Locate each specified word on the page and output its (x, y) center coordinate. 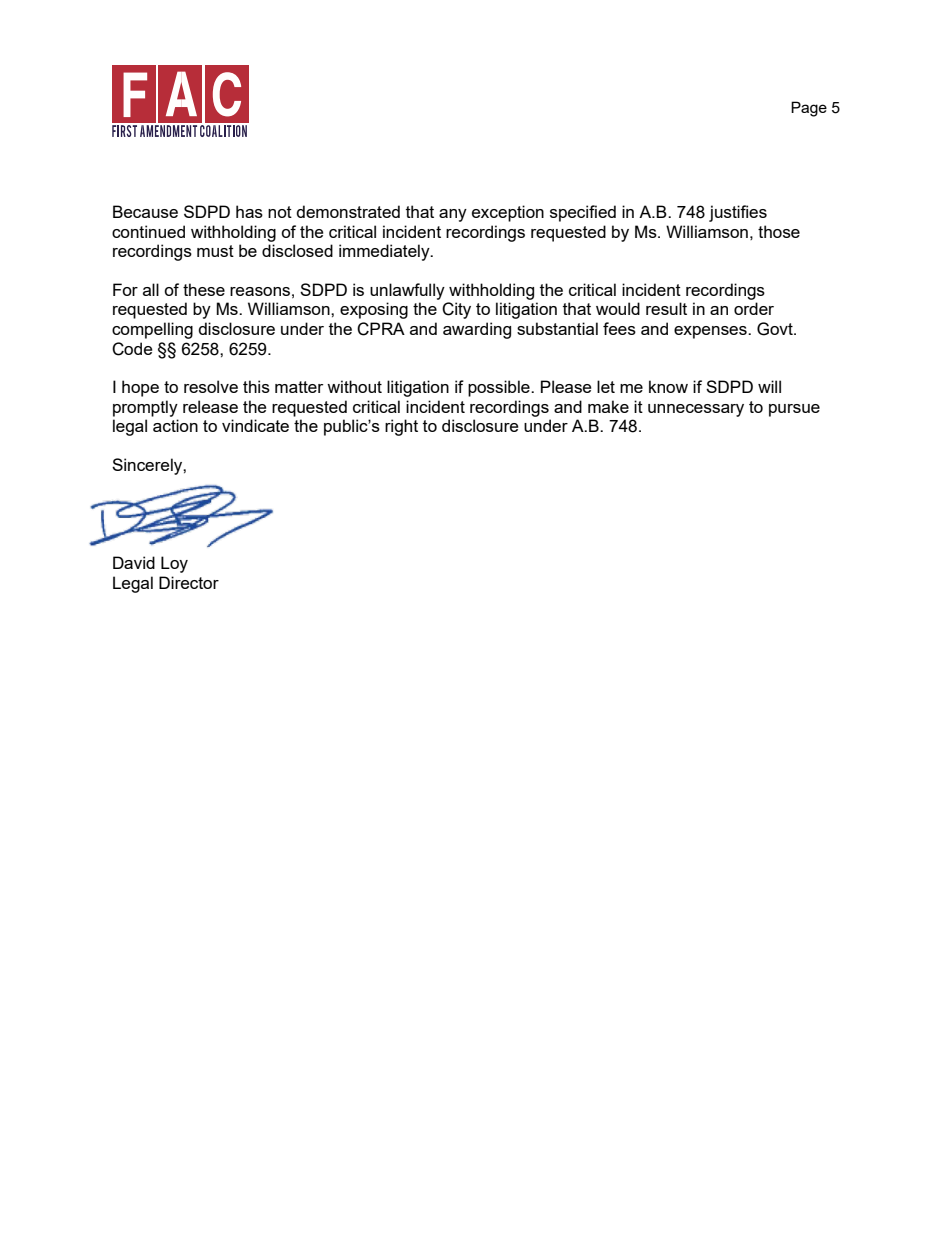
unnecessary (696, 410)
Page (809, 109)
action (175, 425)
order (754, 308)
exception (508, 213)
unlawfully (407, 291)
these (204, 289)
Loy (174, 564)
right (401, 427)
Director (189, 582)
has (249, 211)
